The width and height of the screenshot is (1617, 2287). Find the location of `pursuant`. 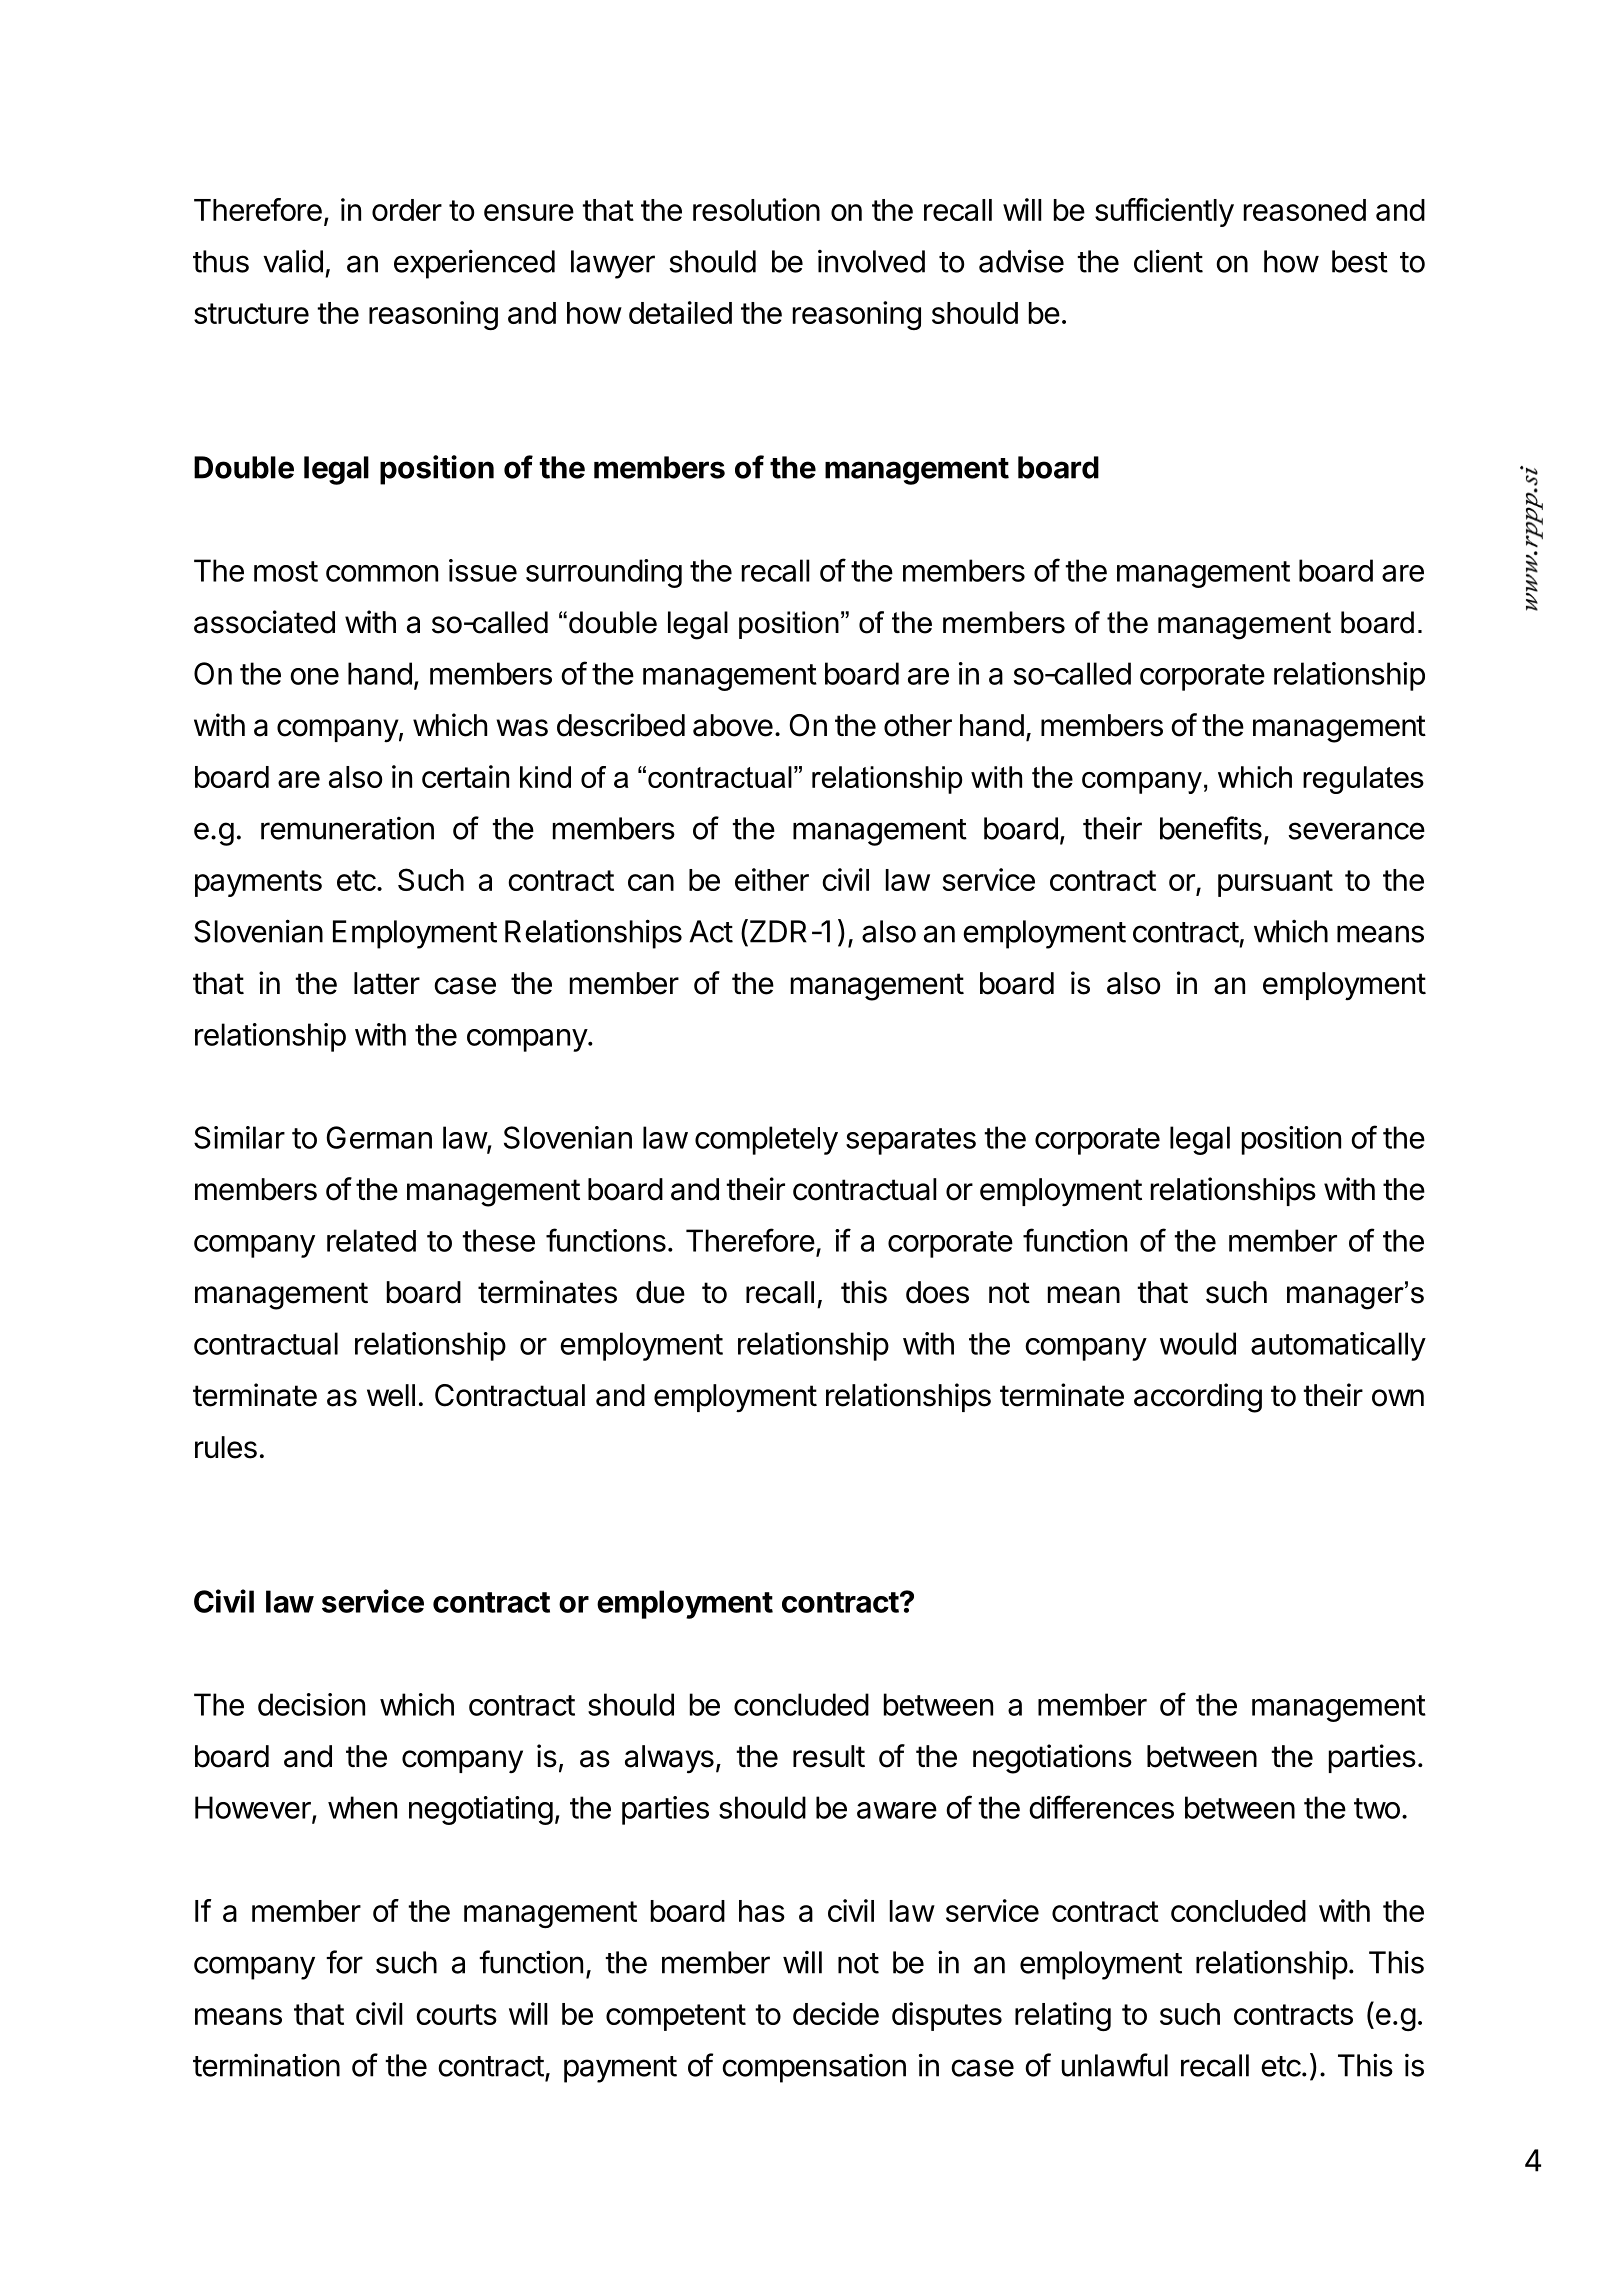

pursuant is located at coordinates (1275, 883).
